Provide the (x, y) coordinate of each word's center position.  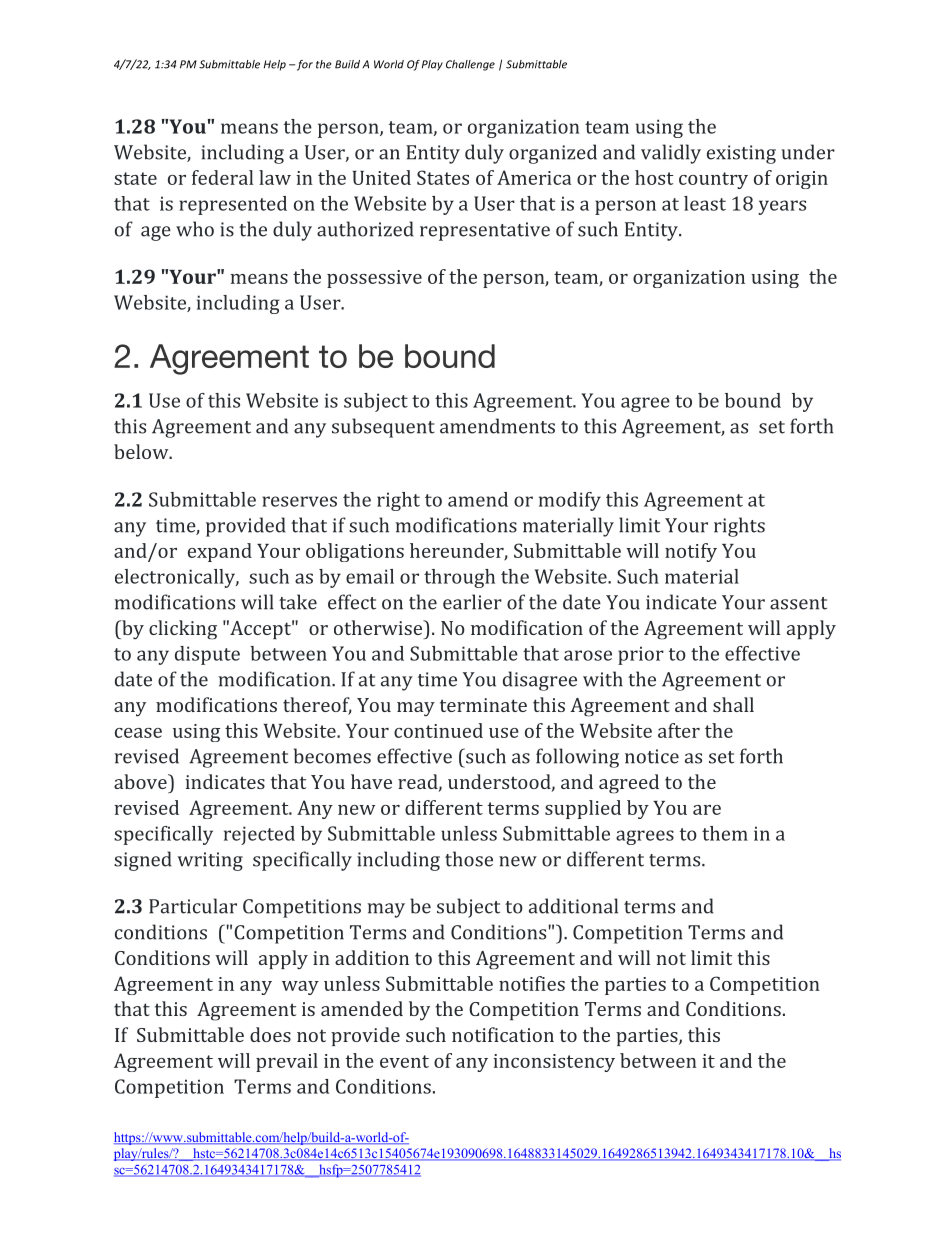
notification (503, 1034)
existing (741, 154)
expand (220, 552)
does (270, 1034)
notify (691, 552)
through (459, 578)
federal (222, 177)
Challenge (470, 65)
